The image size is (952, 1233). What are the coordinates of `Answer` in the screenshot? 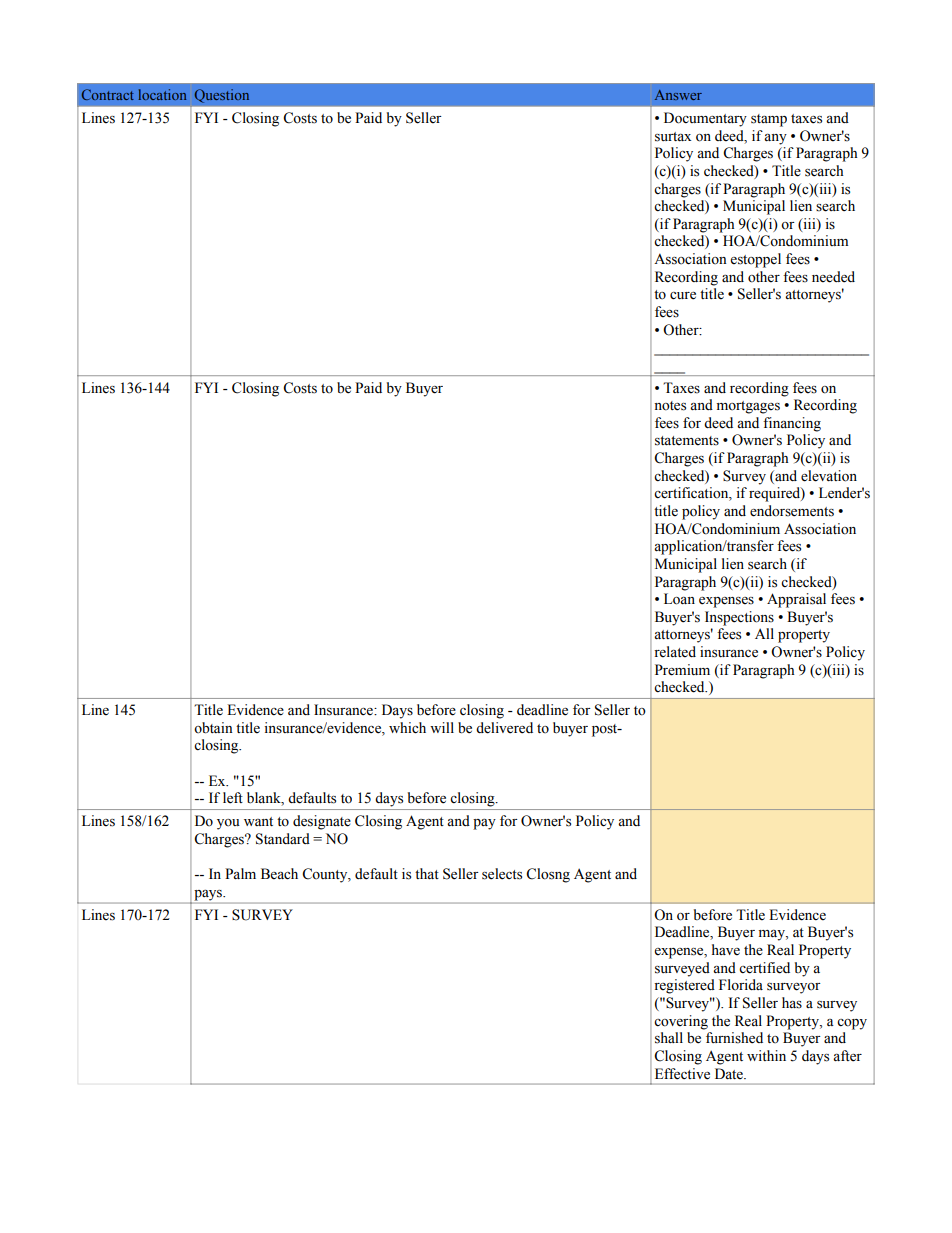 It's located at (678, 95).
